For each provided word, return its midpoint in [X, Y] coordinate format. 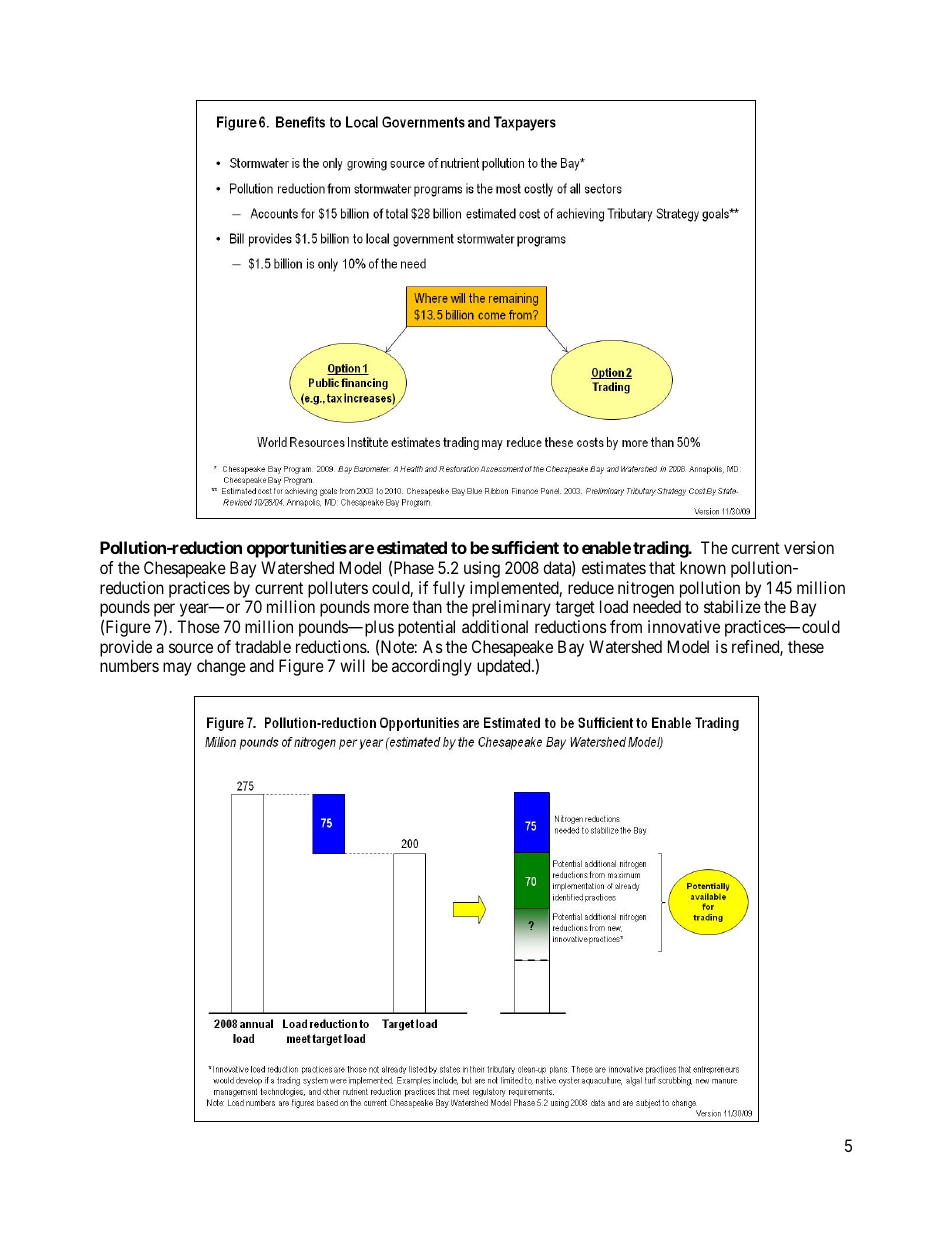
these [806, 646]
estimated [412, 547]
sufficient [525, 547]
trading [661, 549]
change [221, 667]
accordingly [432, 667]
